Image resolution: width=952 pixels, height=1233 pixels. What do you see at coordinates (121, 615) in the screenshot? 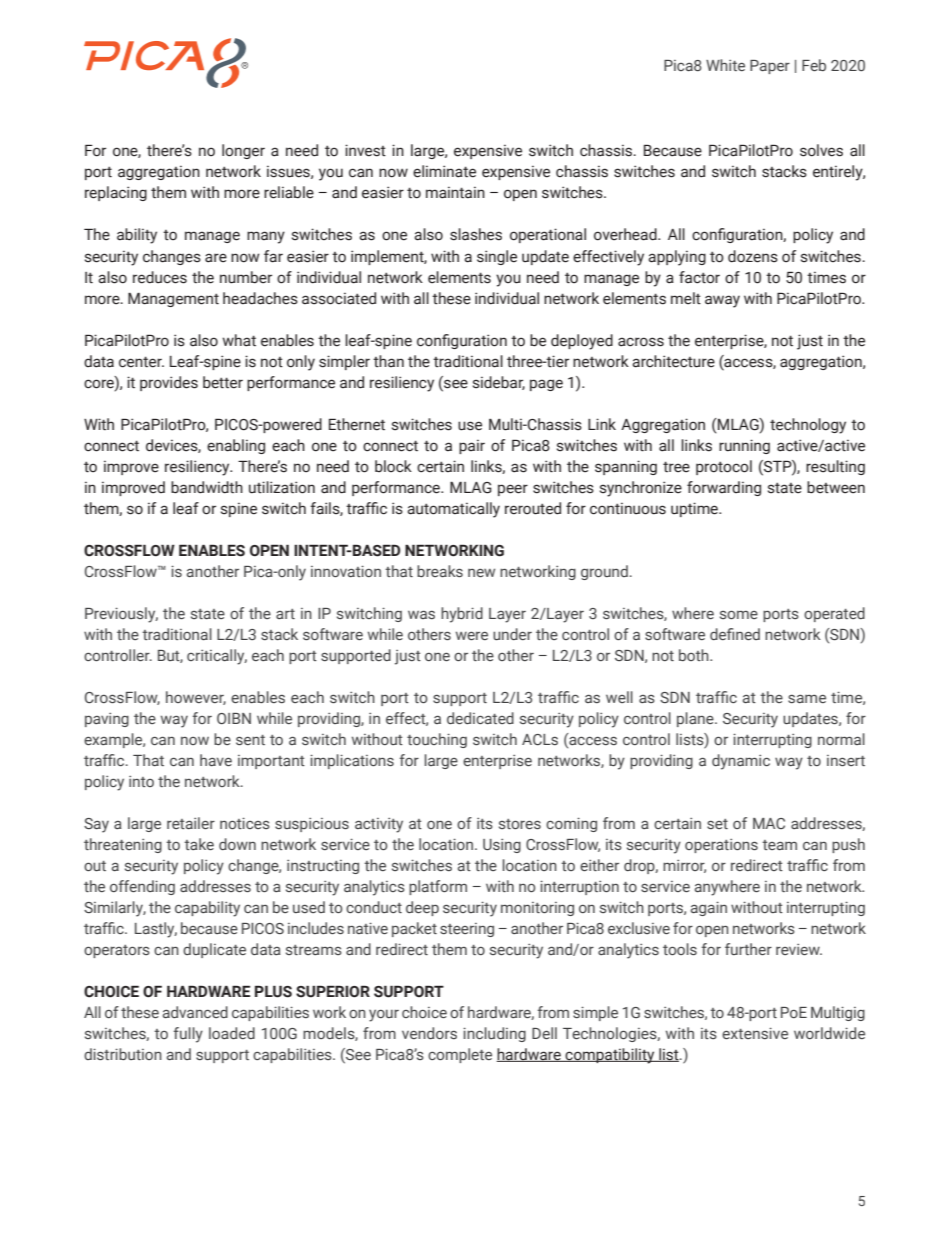
I see `Previously` at bounding box center [121, 615].
